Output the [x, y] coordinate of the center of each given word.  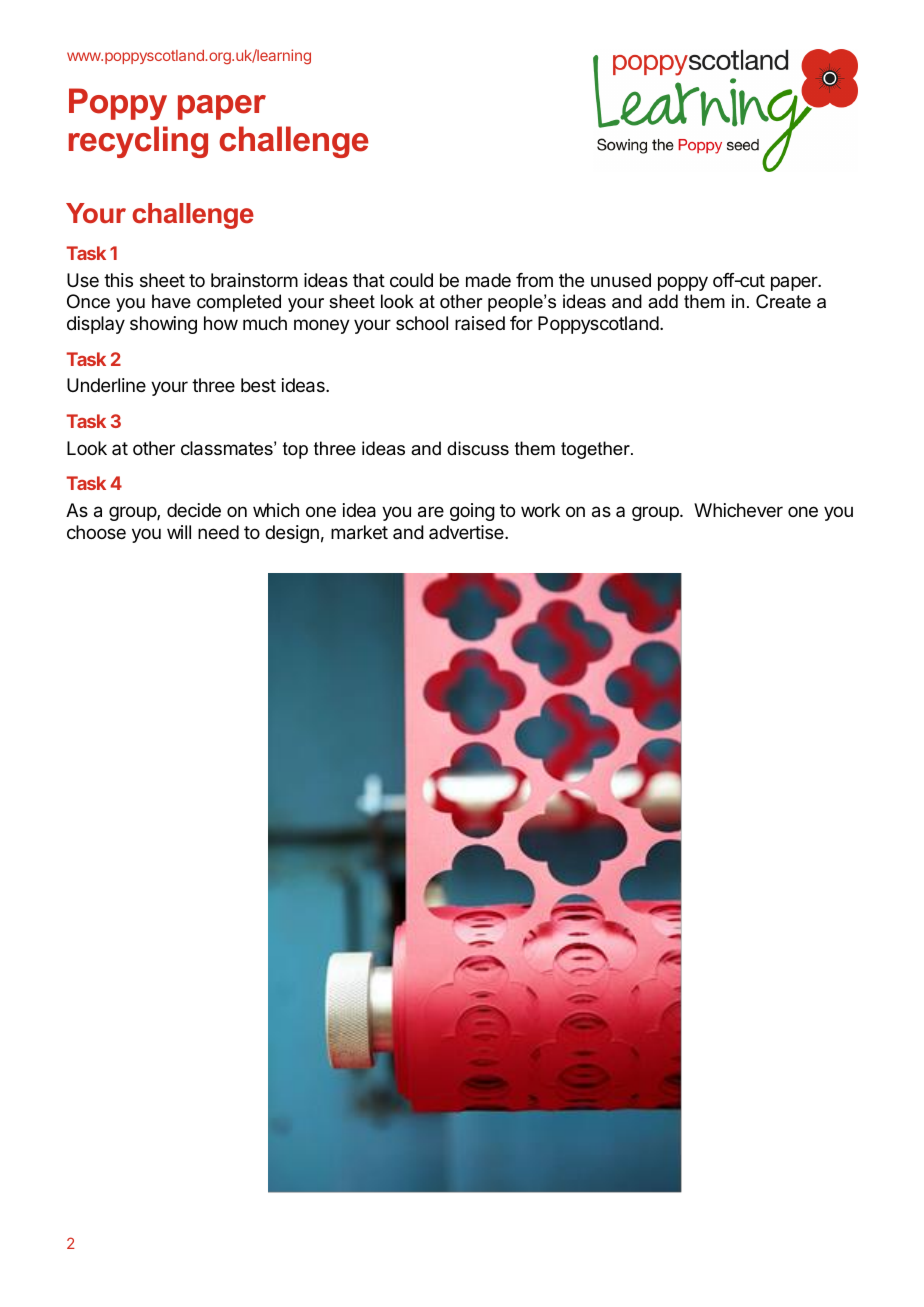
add [663, 301]
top [295, 450]
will [179, 532]
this [118, 280]
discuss [478, 448]
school [422, 323]
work [540, 510]
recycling [138, 142]
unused [621, 280]
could [411, 280]
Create [783, 301]
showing [163, 325]
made [488, 280]
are [431, 512]
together [596, 450]
